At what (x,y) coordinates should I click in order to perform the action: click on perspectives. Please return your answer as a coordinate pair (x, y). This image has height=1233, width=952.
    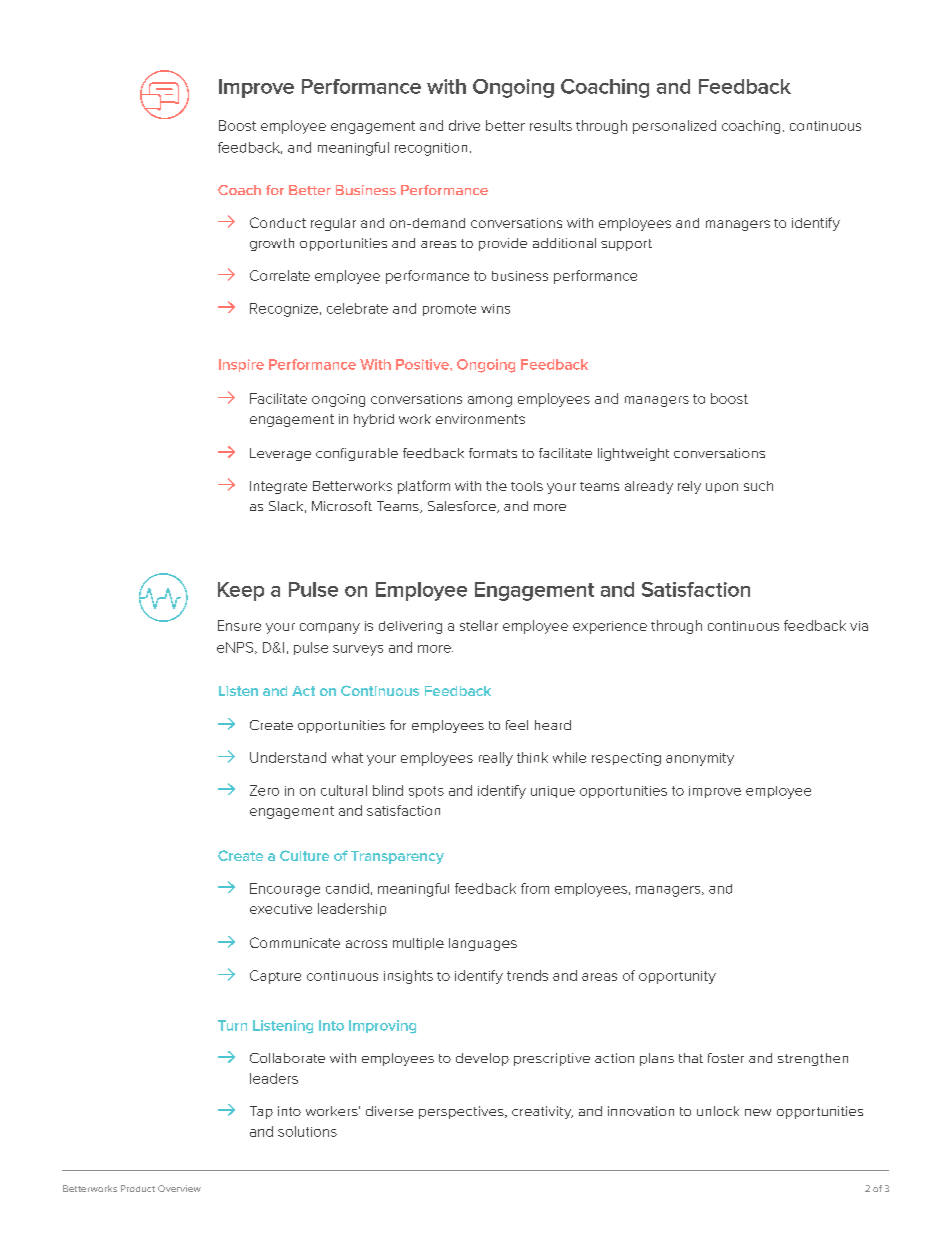
    Looking at the image, I should click on (462, 1112).
